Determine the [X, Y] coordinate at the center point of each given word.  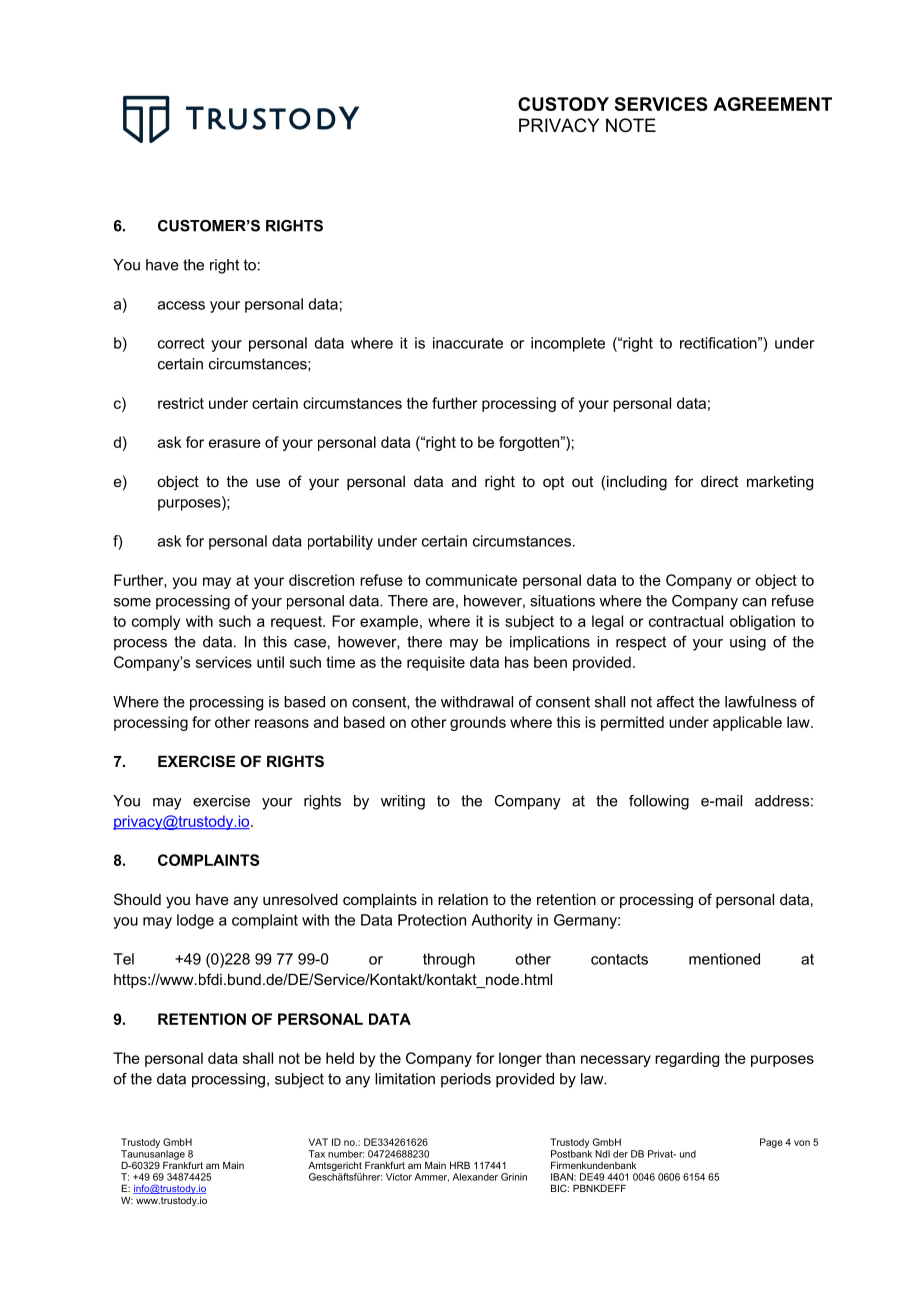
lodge [195, 921]
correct [181, 343]
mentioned [724, 959]
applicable [747, 723]
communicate [471, 580]
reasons [282, 723]
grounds [478, 723]
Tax [317, 1154]
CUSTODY [563, 104]
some [132, 602]
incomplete [568, 344]
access [181, 305]
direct [719, 481]
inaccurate [468, 343]
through [449, 960]
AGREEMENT [772, 104]
